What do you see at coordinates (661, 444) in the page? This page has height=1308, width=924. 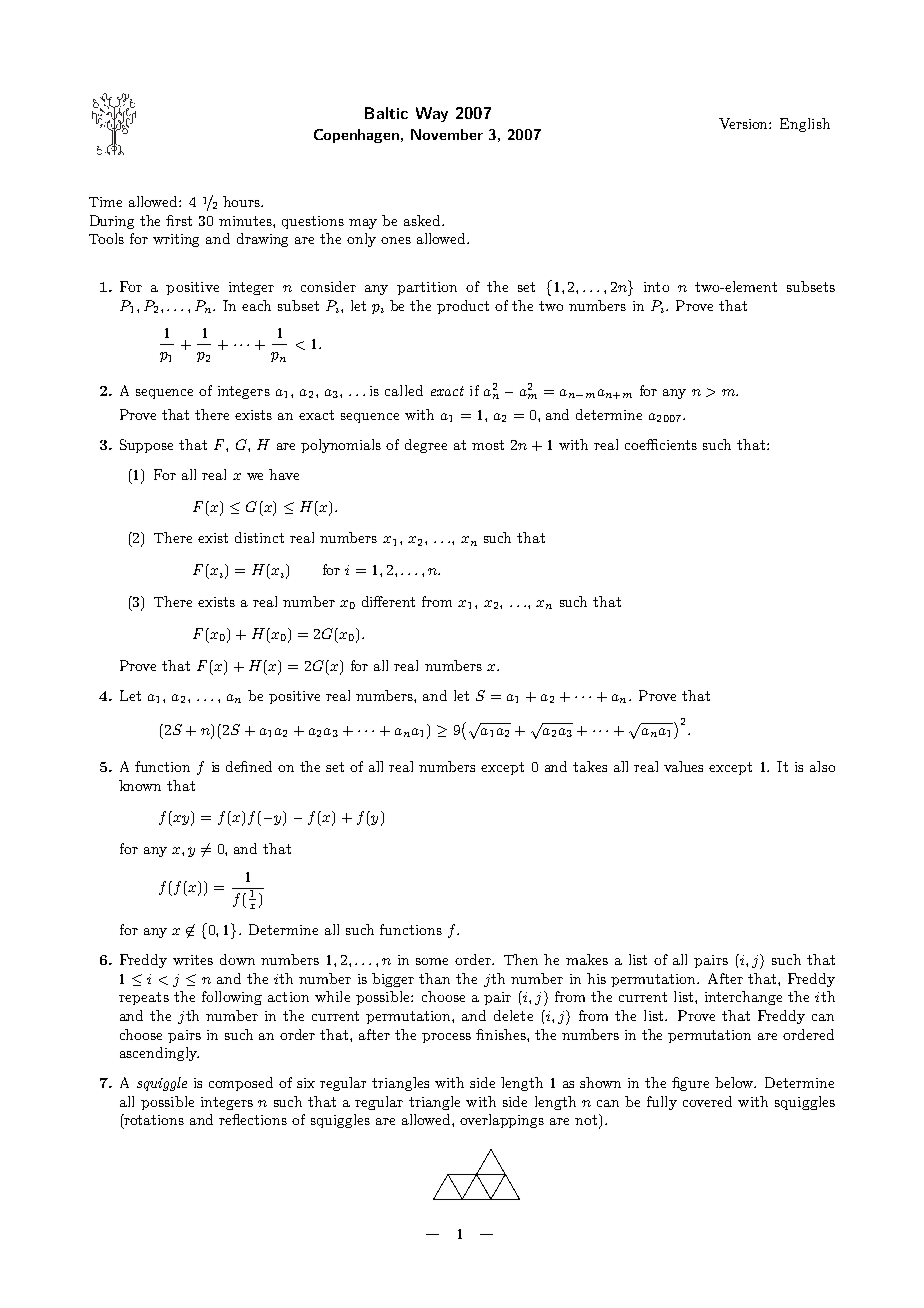 I see `coefficients` at bounding box center [661, 444].
